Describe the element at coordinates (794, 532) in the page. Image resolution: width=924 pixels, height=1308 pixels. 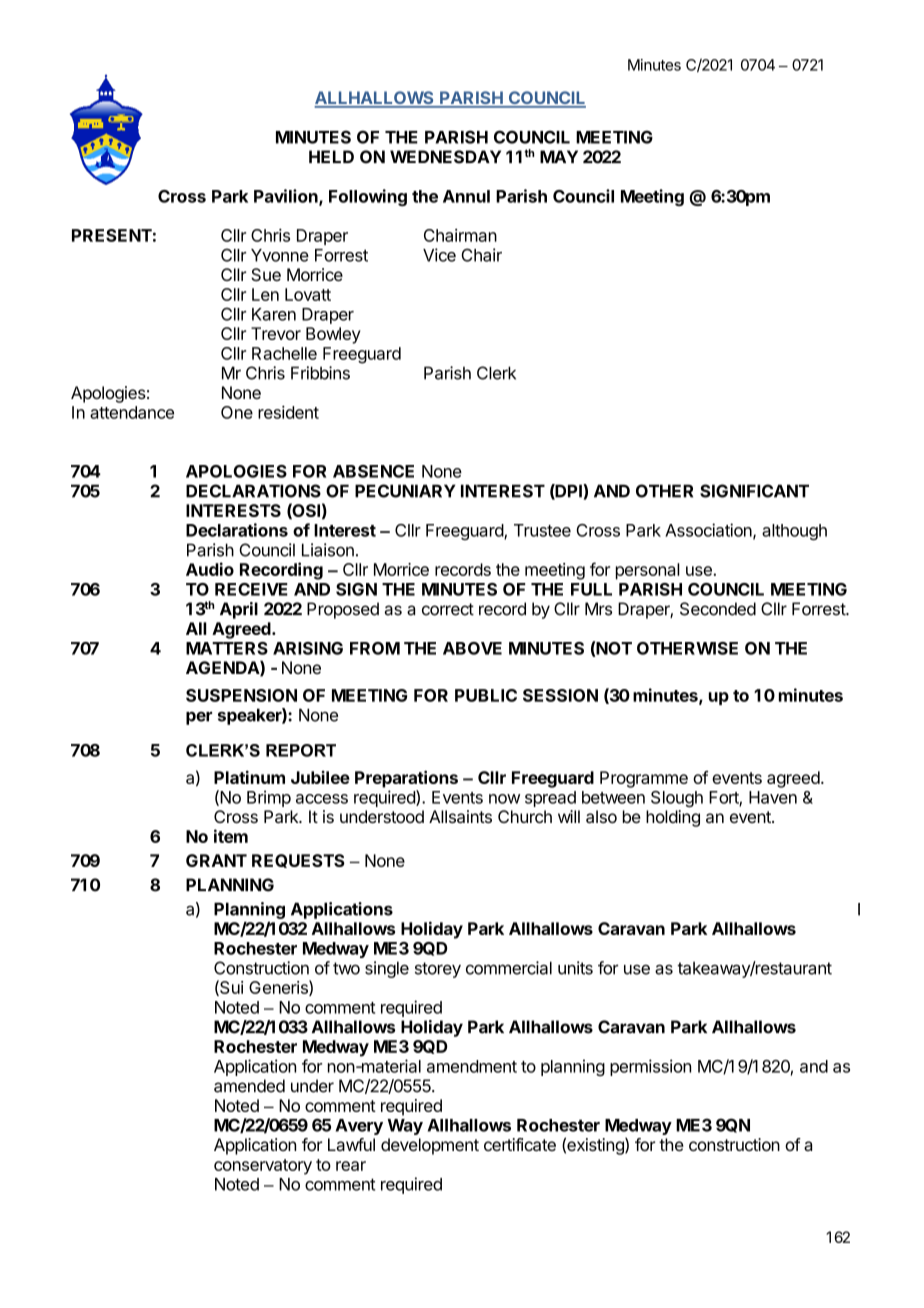
I see `although` at that location.
